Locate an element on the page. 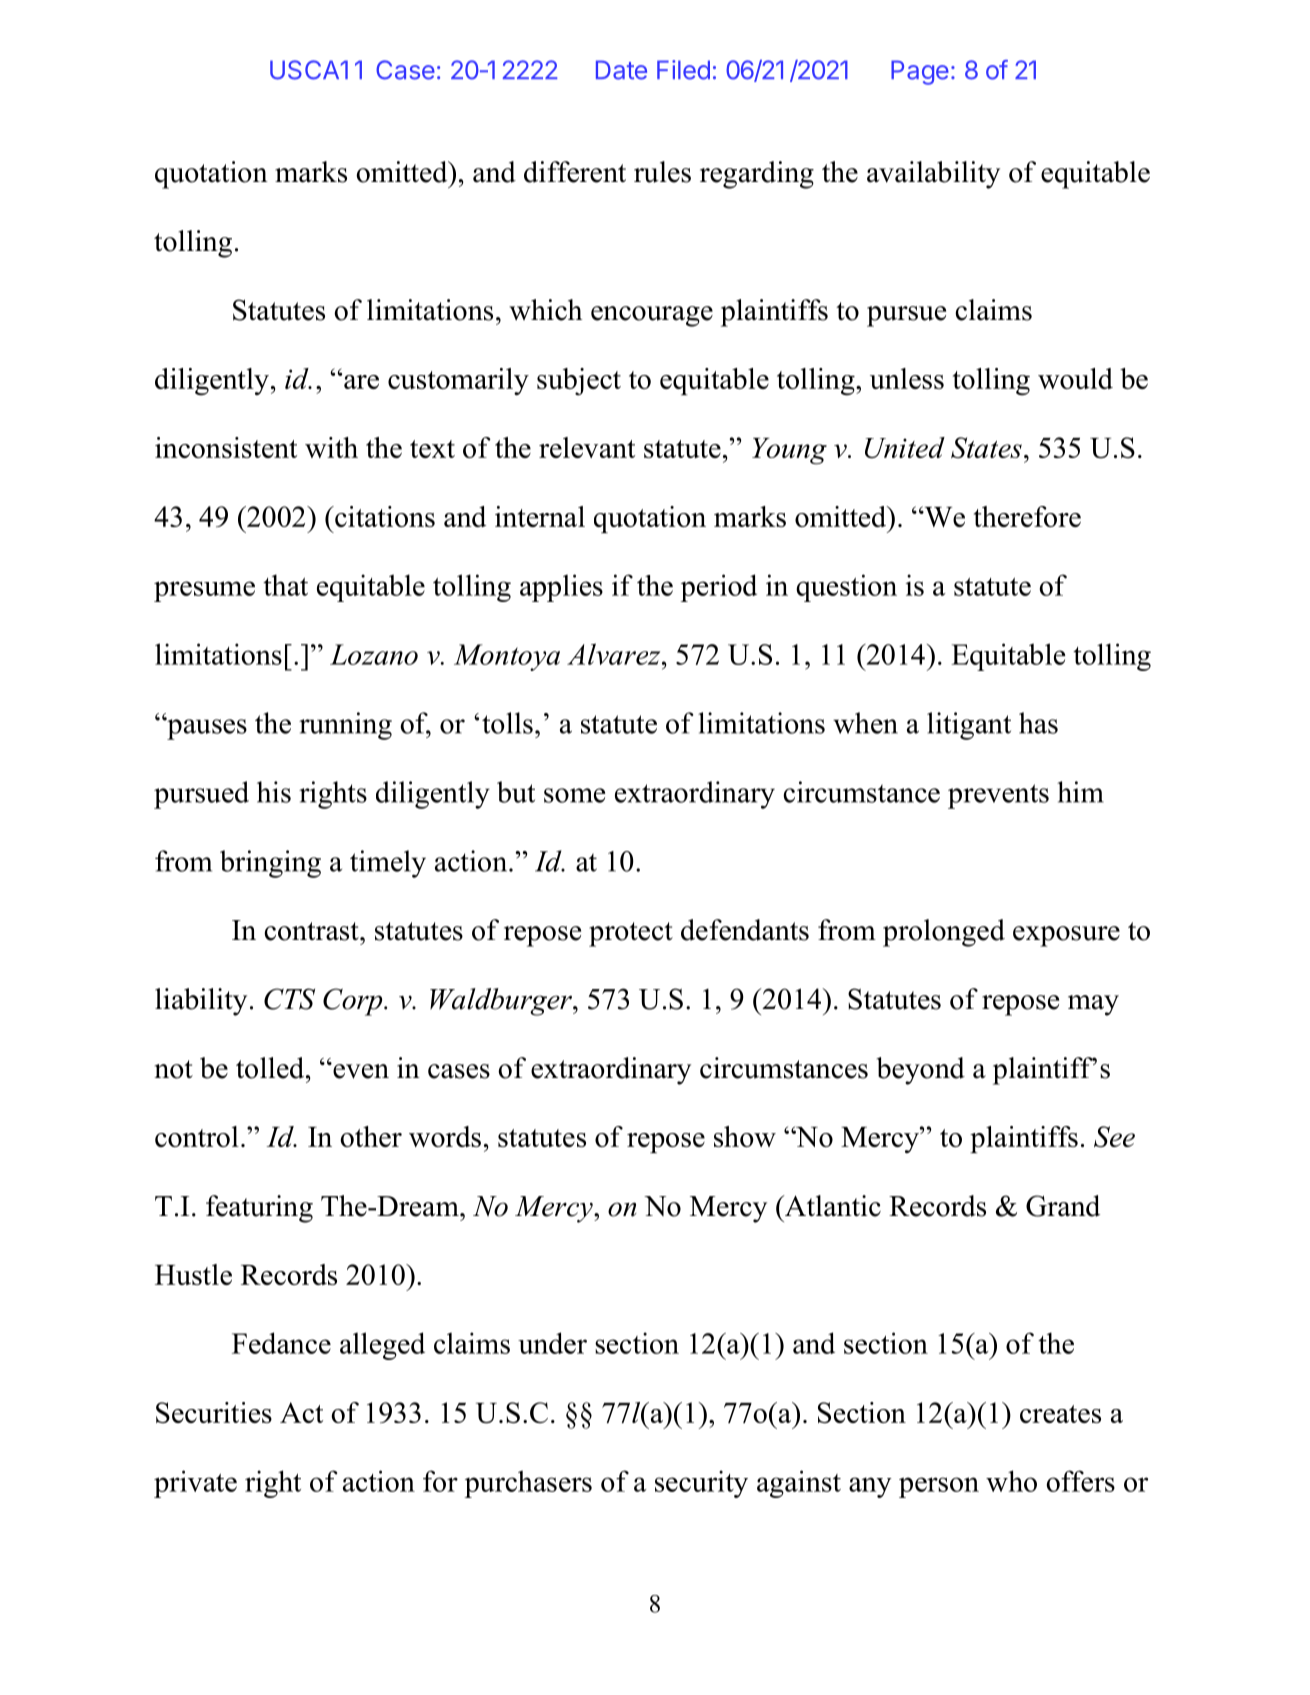  Date is located at coordinates (621, 70).
